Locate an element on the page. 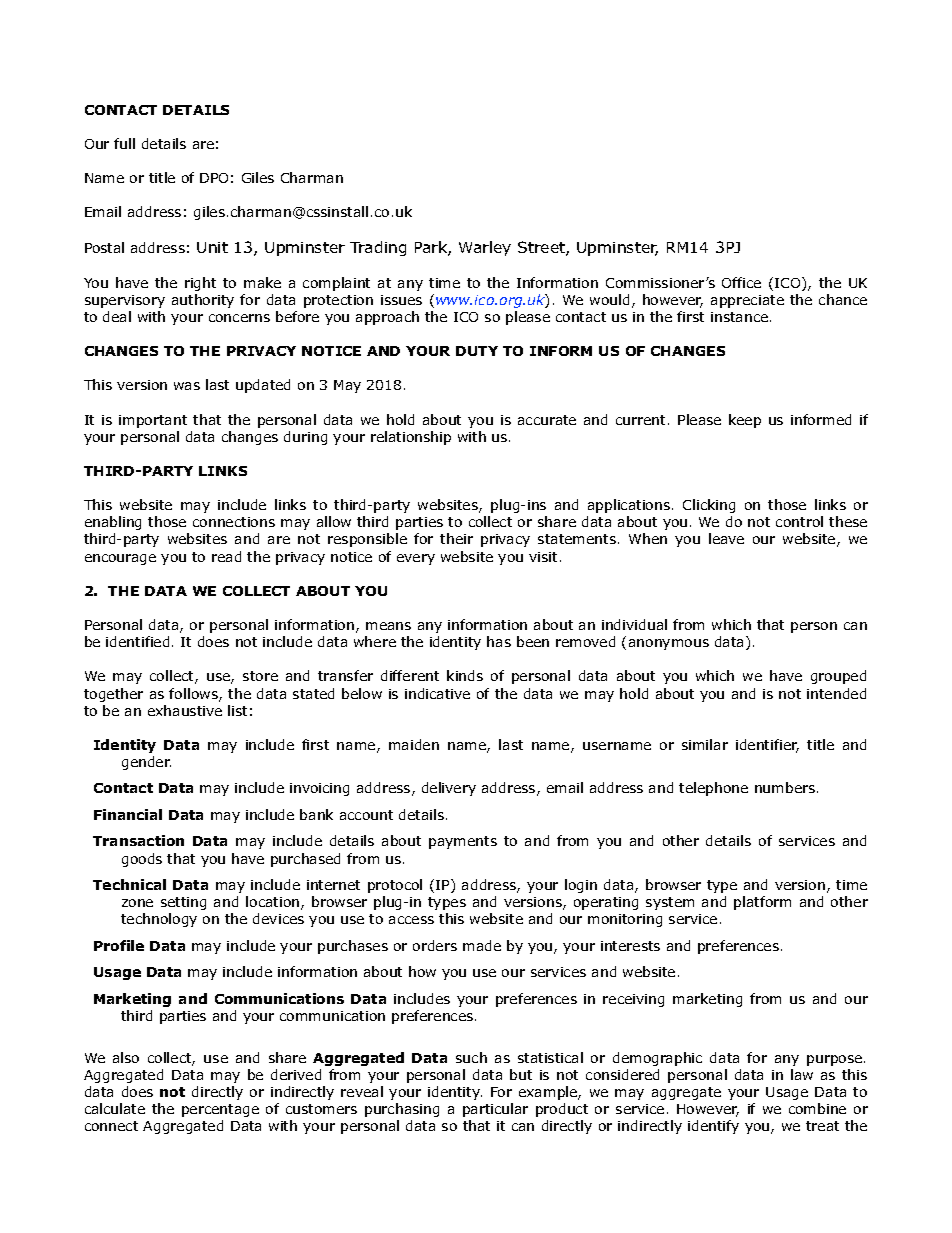 This image has width=952, height=1233. gender is located at coordinates (146, 763).
